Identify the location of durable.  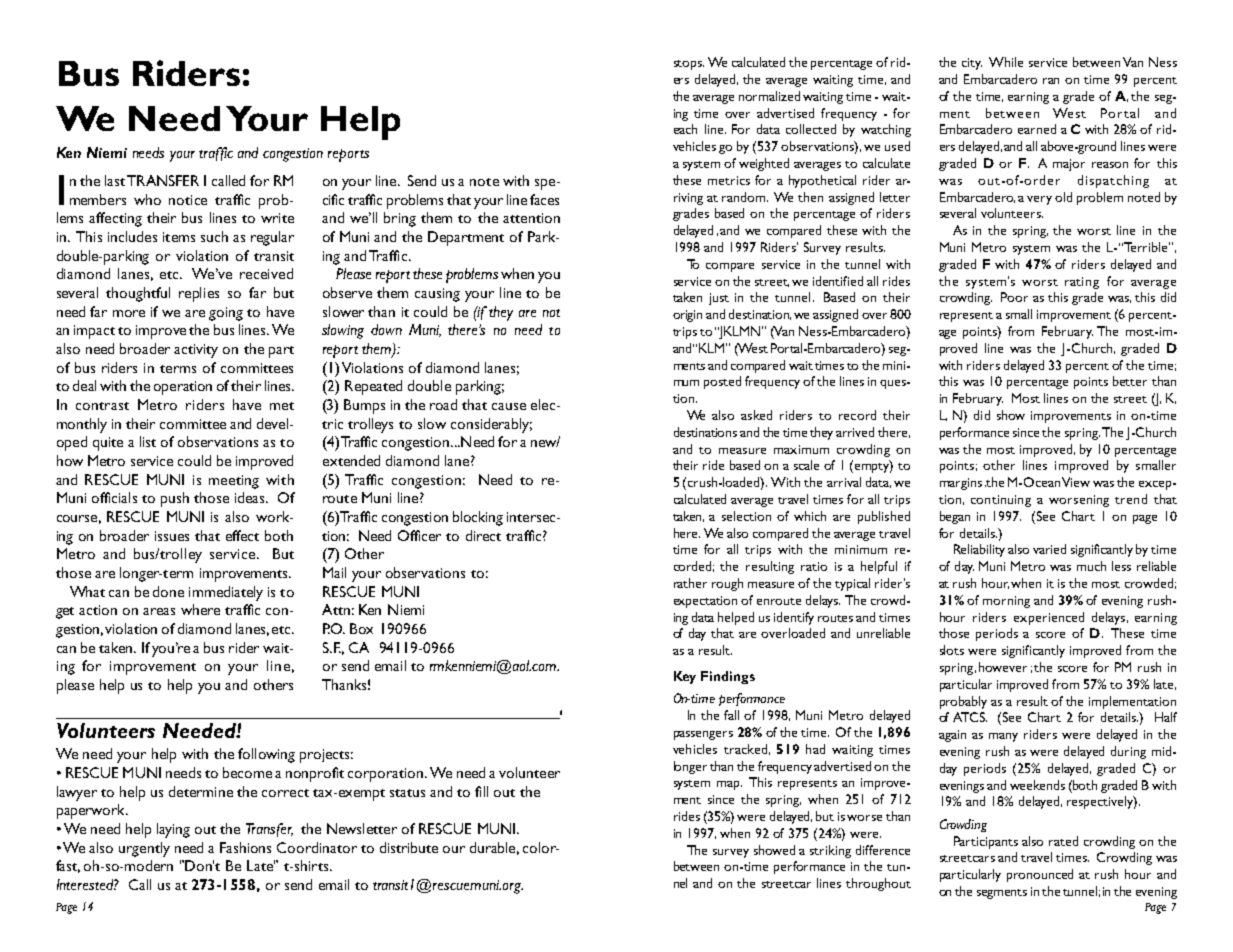
(494, 848).
